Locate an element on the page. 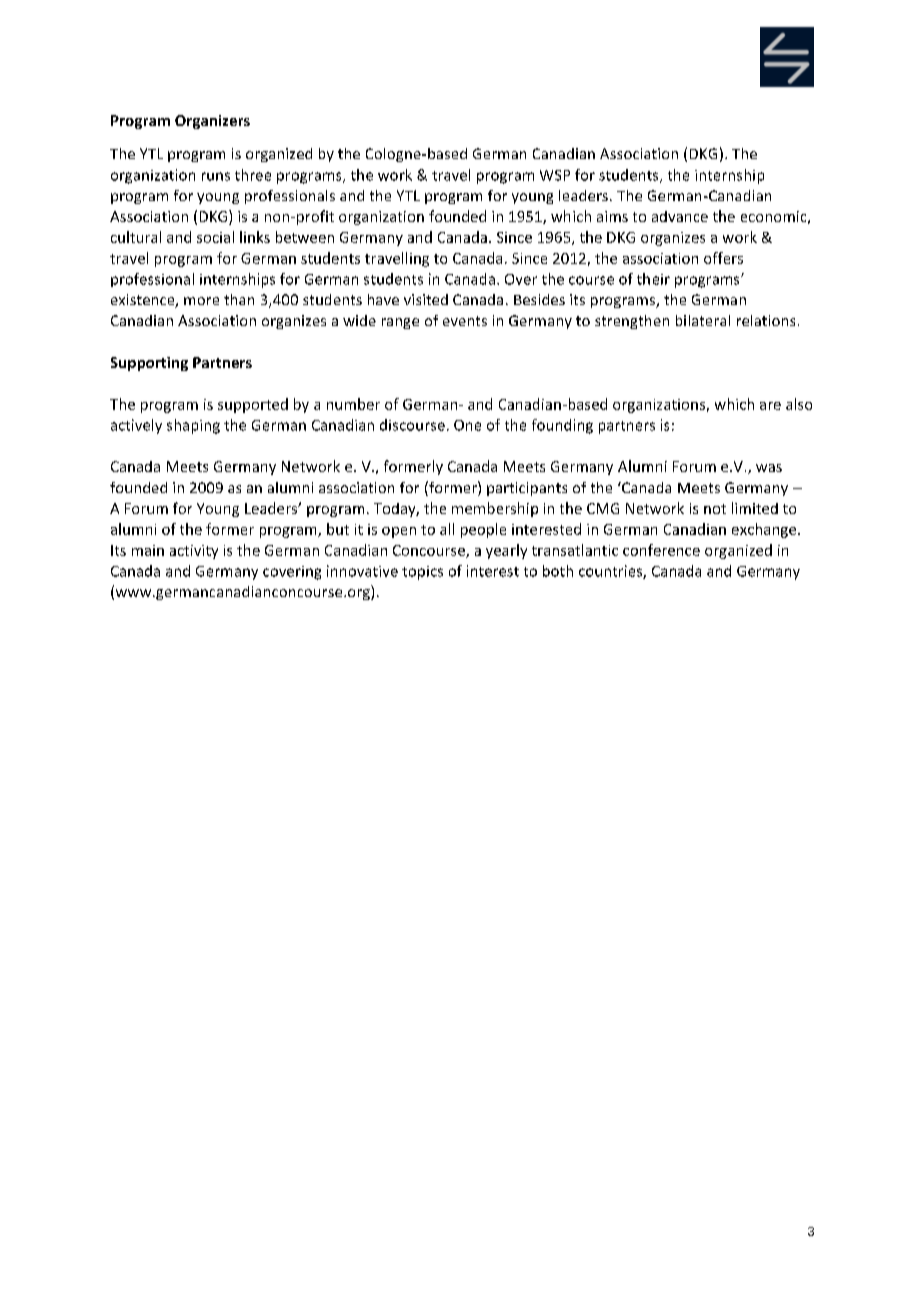 The height and width of the image is (1307, 924). social is located at coordinates (215, 237).
